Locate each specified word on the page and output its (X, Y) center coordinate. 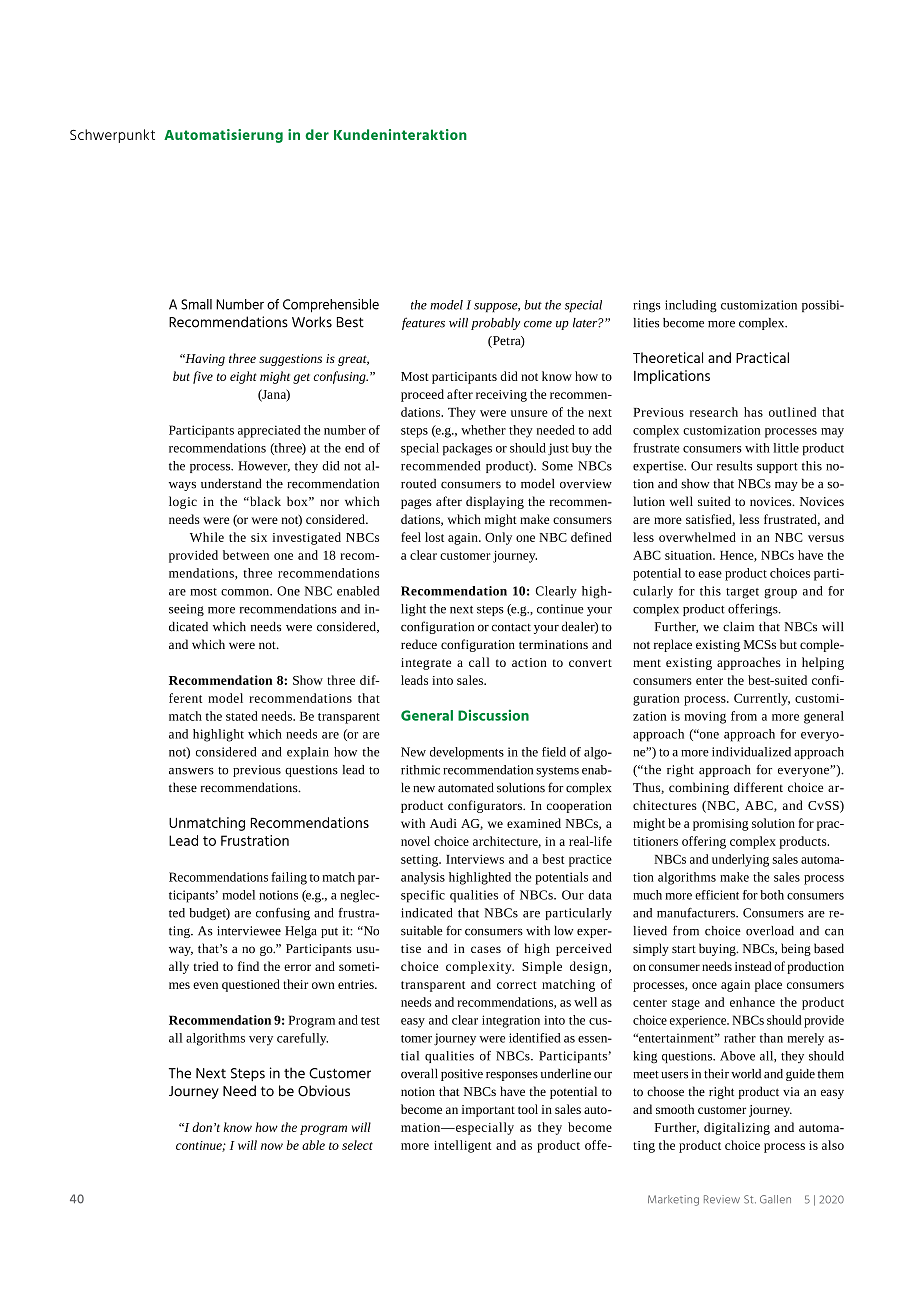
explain (308, 753)
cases (486, 949)
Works (312, 322)
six (259, 537)
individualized (751, 752)
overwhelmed (697, 537)
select (357, 1145)
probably (495, 324)
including (691, 306)
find (248, 966)
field (554, 752)
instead (753, 966)
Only (498, 538)
